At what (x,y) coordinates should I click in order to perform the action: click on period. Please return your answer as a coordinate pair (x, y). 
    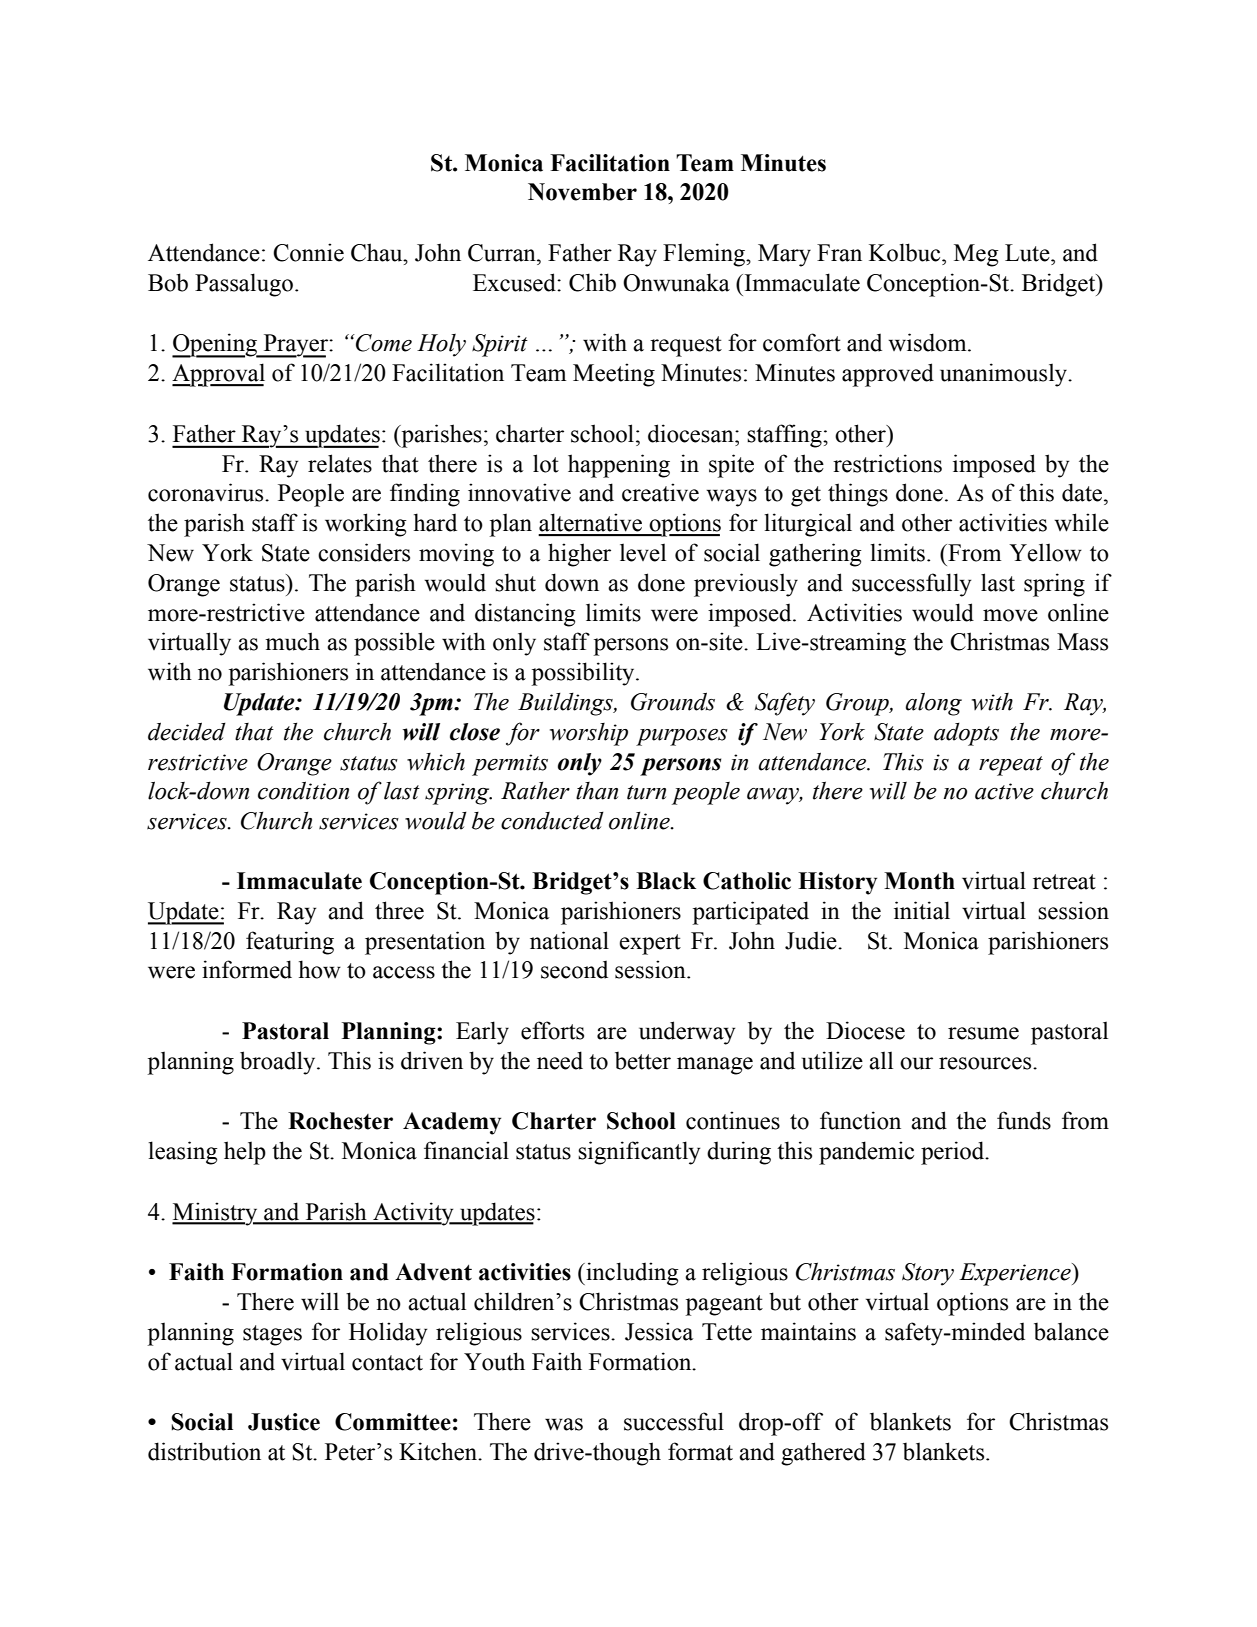
    Looking at the image, I should click on (954, 1153).
